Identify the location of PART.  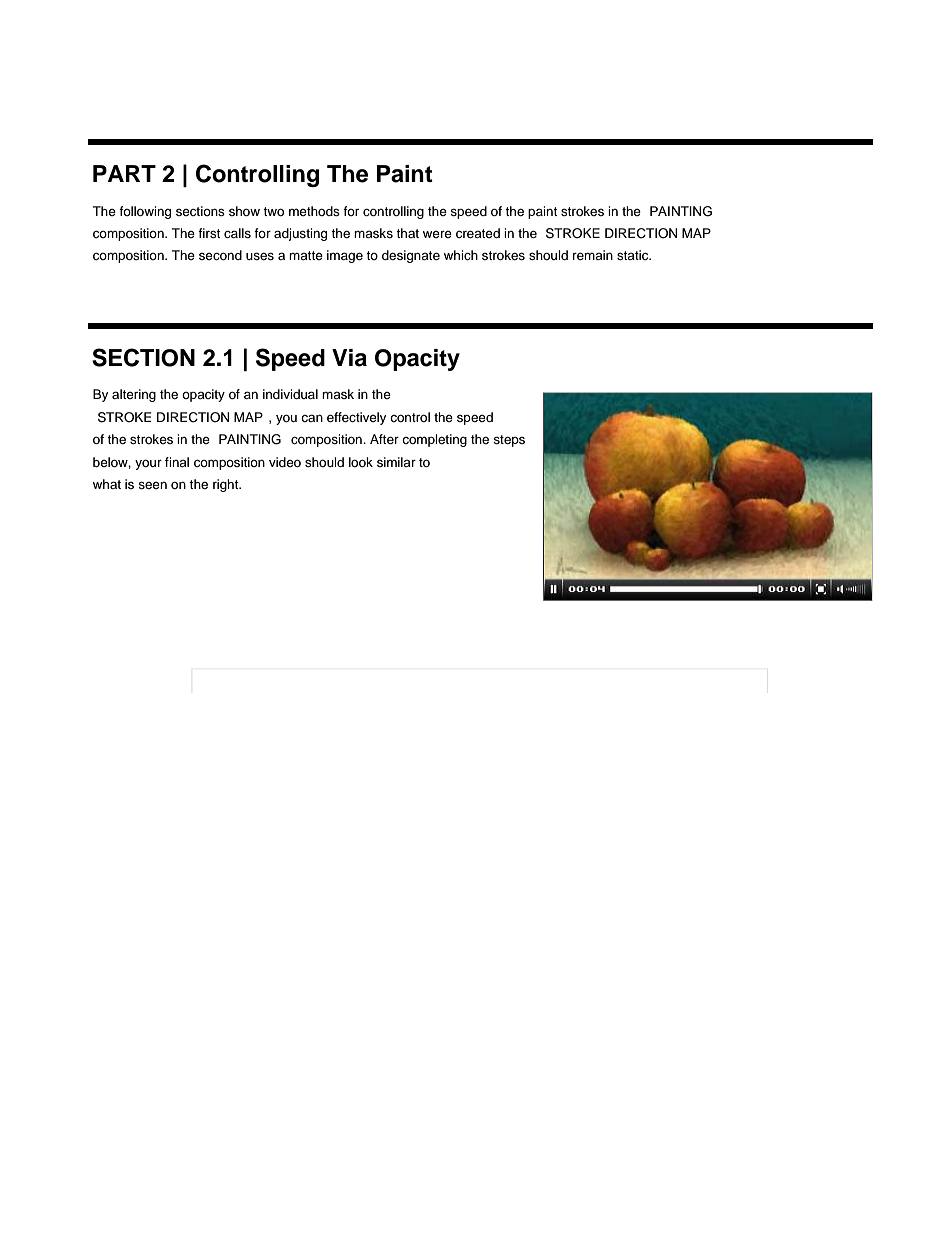
(124, 173).
